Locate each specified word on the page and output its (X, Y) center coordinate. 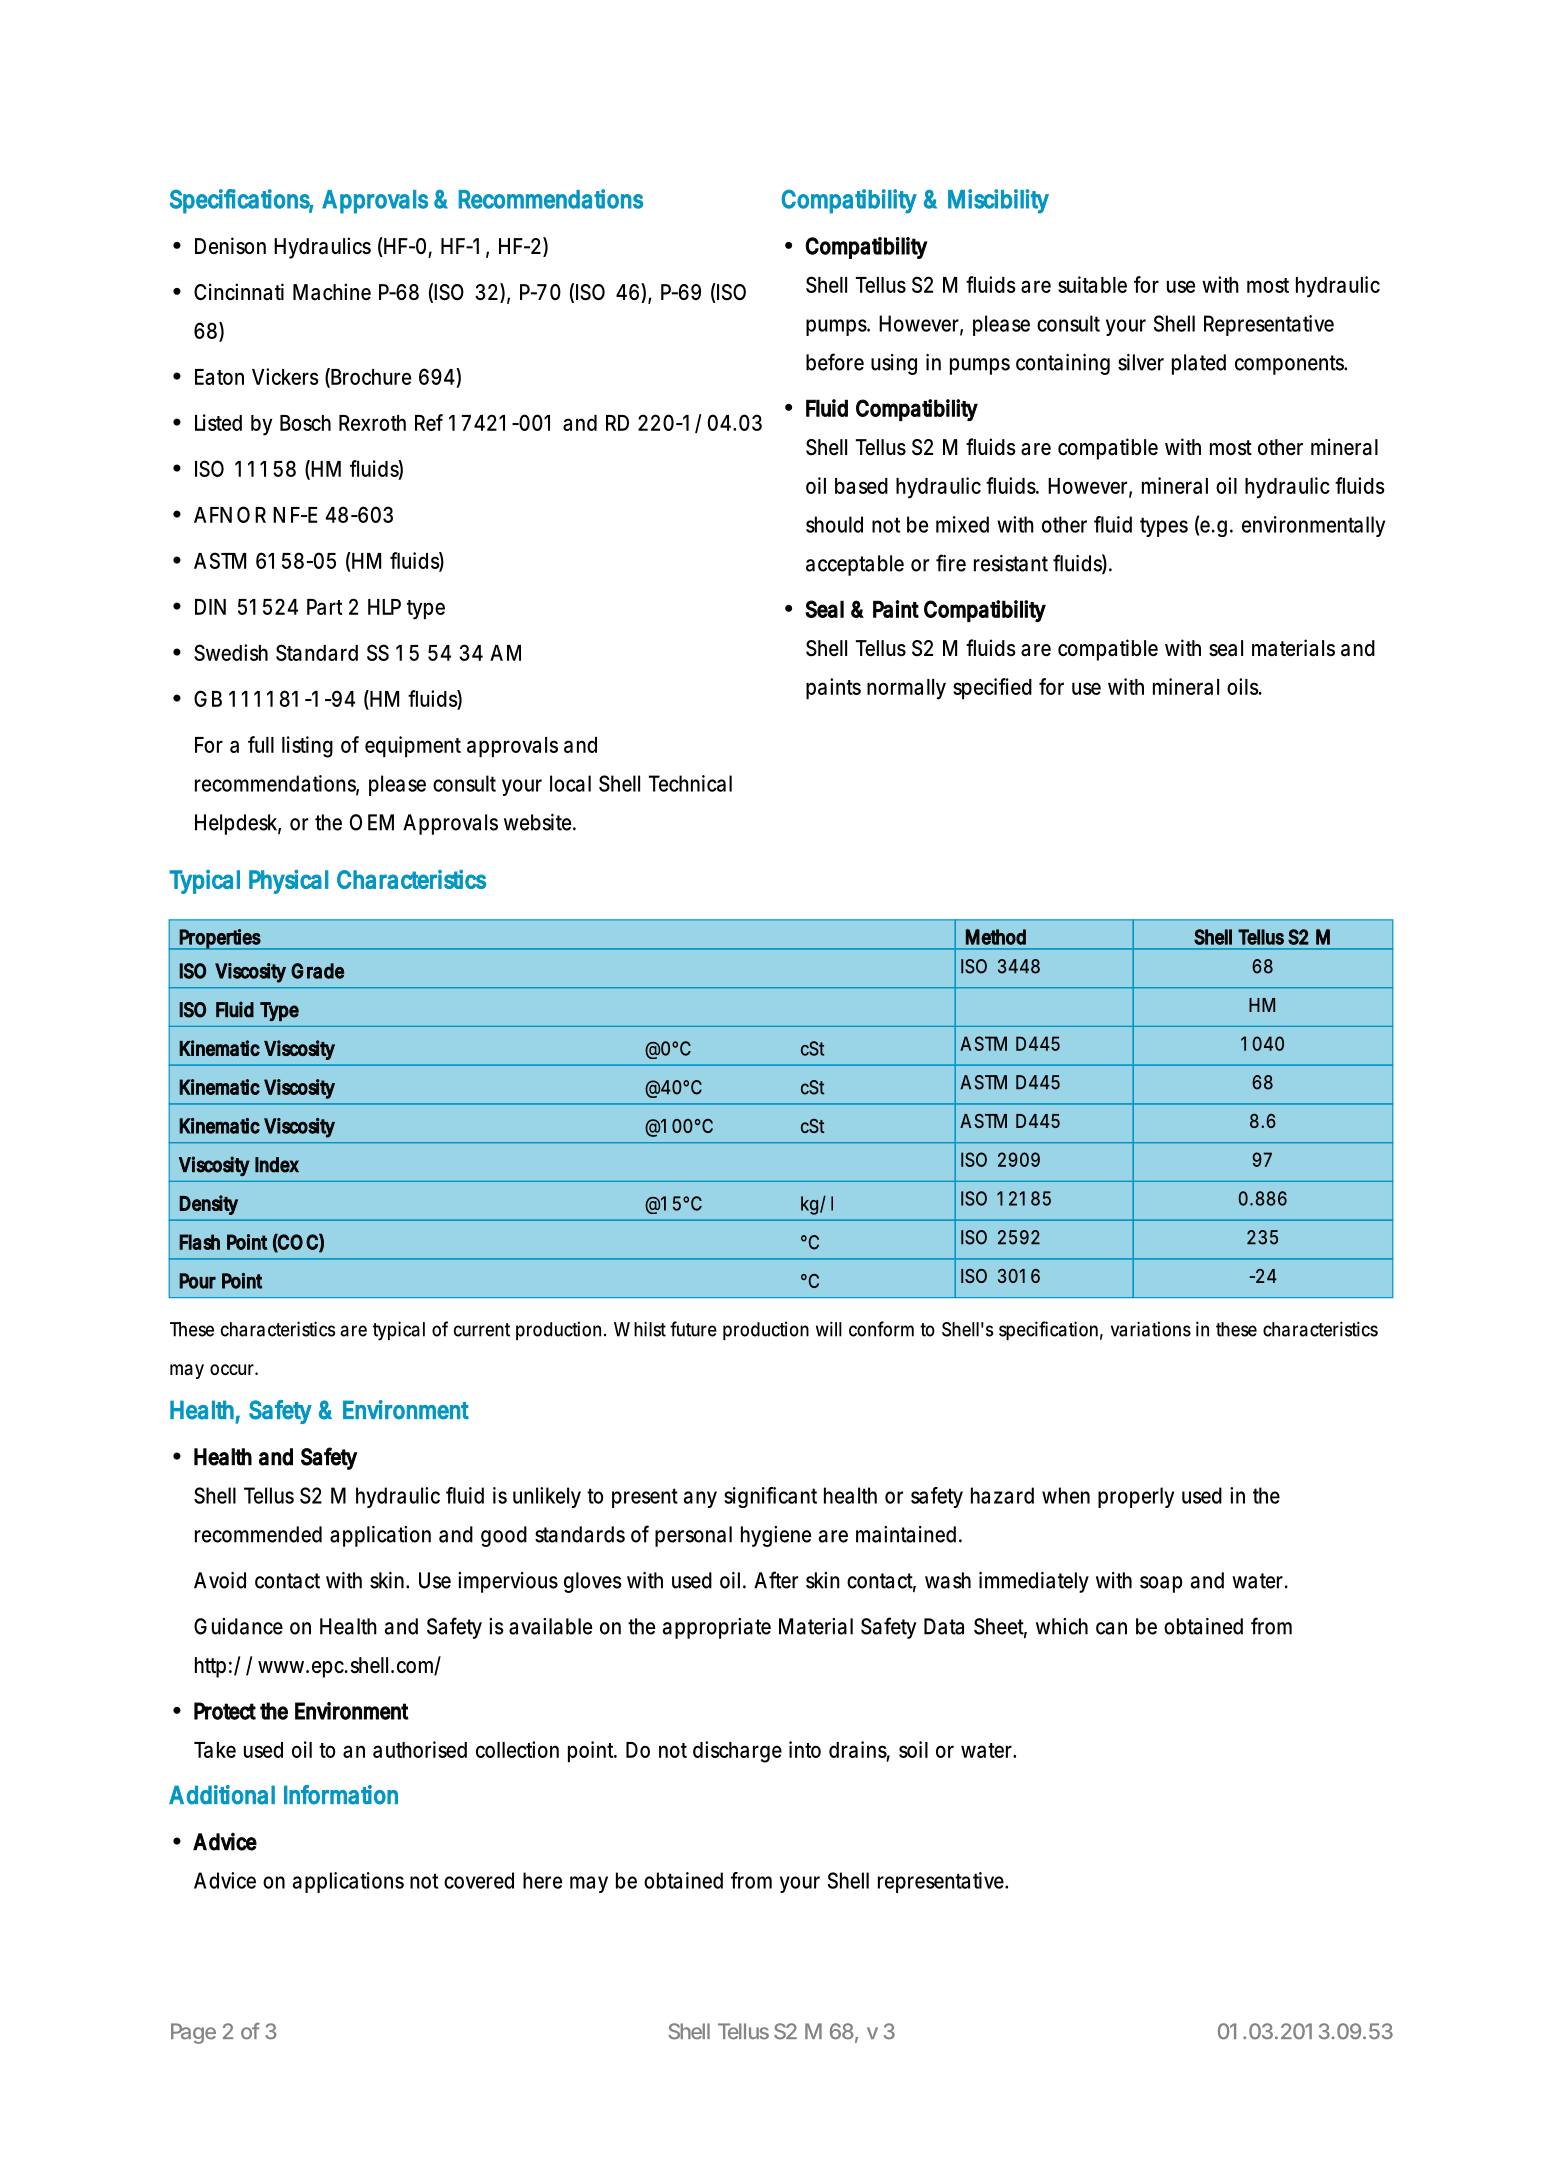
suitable (1092, 284)
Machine (332, 292)
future (693, 1329)
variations (1151, 1329)
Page (193, 2033)
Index (277, 1165)
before (835, 362)
